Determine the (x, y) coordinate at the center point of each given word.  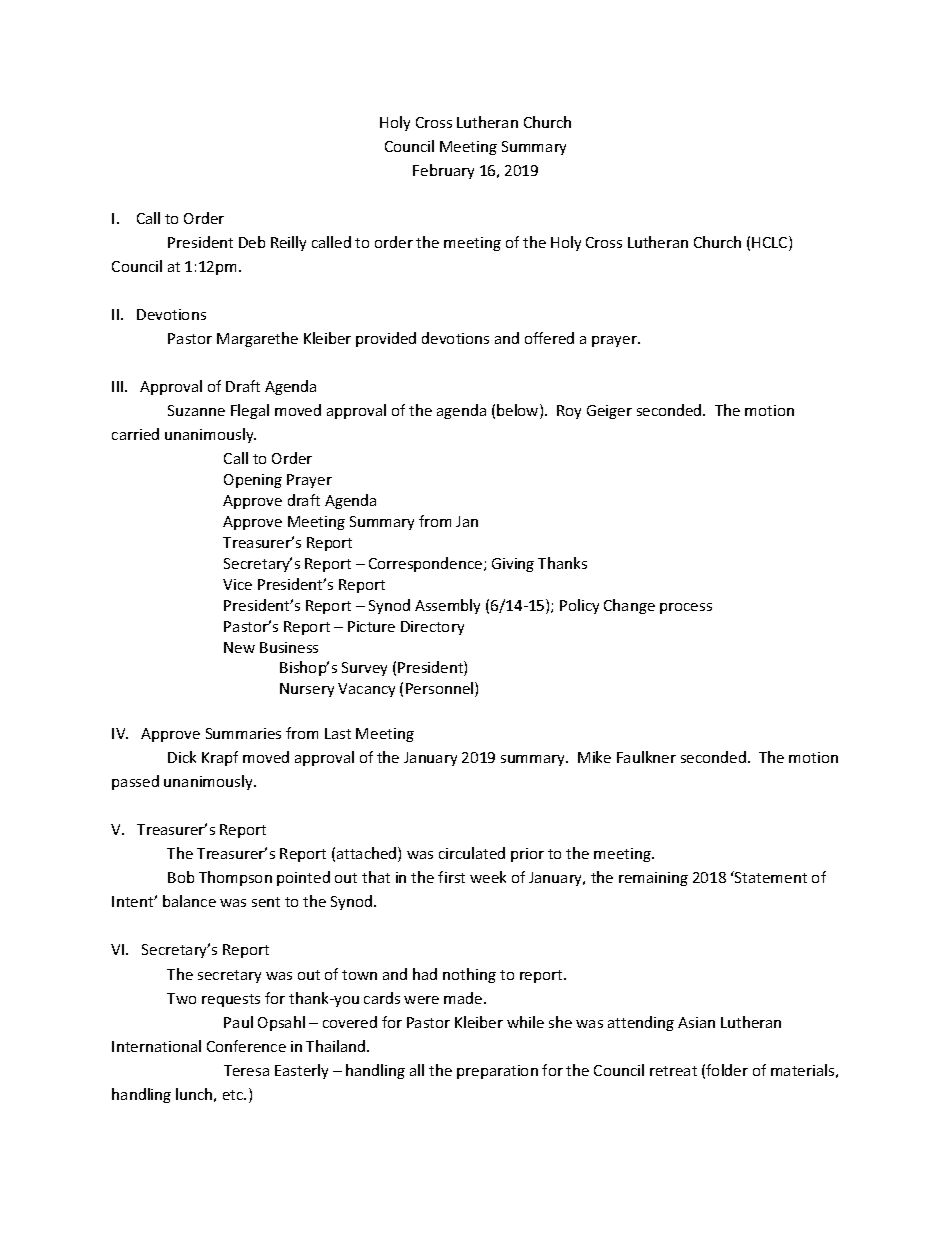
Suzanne (196, 410)
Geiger (609, 412)
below (519, 411)
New (239, 647)
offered (549, 338)
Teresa (246, 1070)
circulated (472, 853)
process (686, 608)
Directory (432, 628)
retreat (673, 1071)
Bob (181, 877)
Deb (252, 242)
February (443, 171)
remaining (653, 879)
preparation (497, 1072)
